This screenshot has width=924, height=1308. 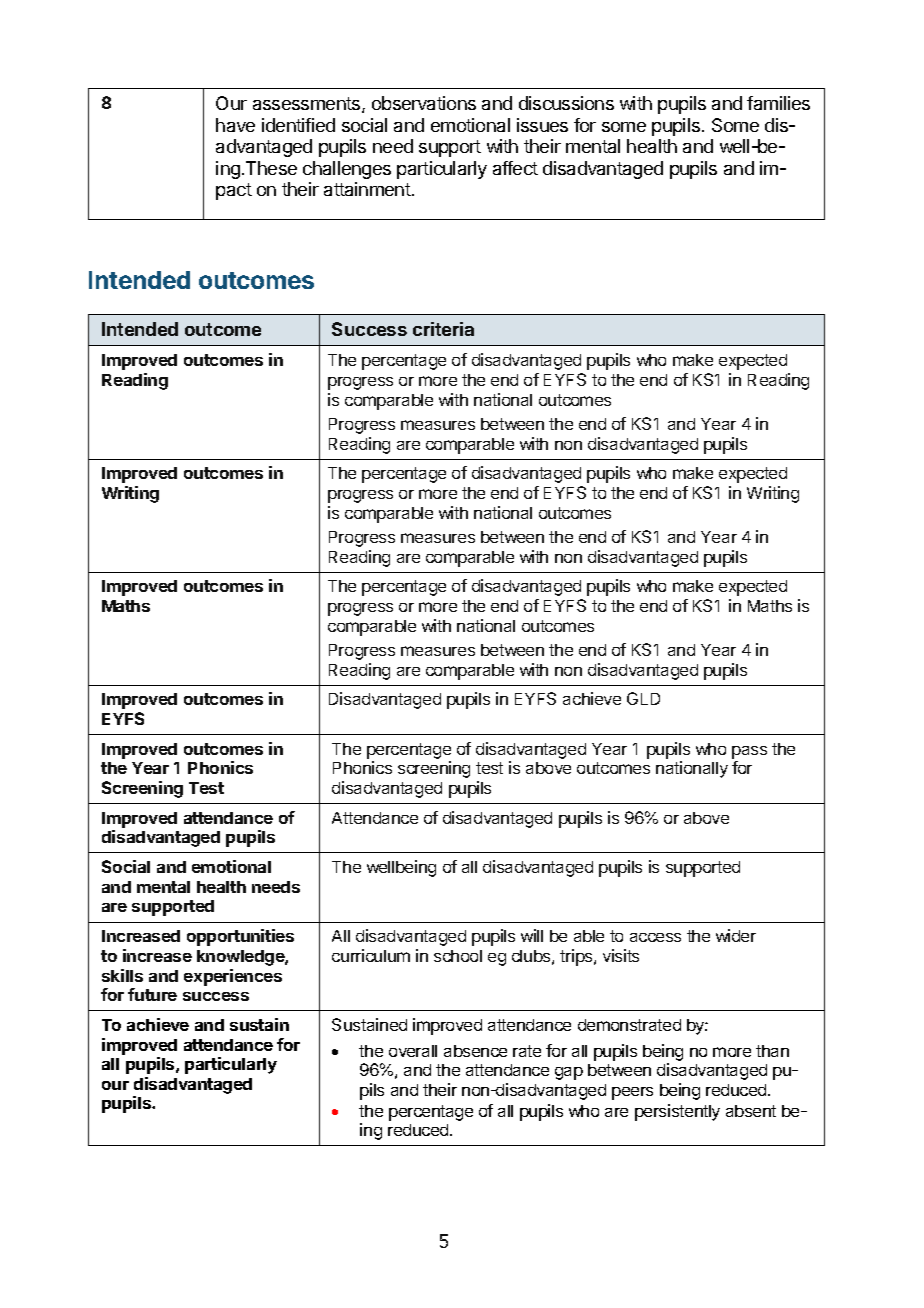 What do you see at coordinates (152, 994) in the screenshot?
I see `future` at bounding box center [152, 994].
